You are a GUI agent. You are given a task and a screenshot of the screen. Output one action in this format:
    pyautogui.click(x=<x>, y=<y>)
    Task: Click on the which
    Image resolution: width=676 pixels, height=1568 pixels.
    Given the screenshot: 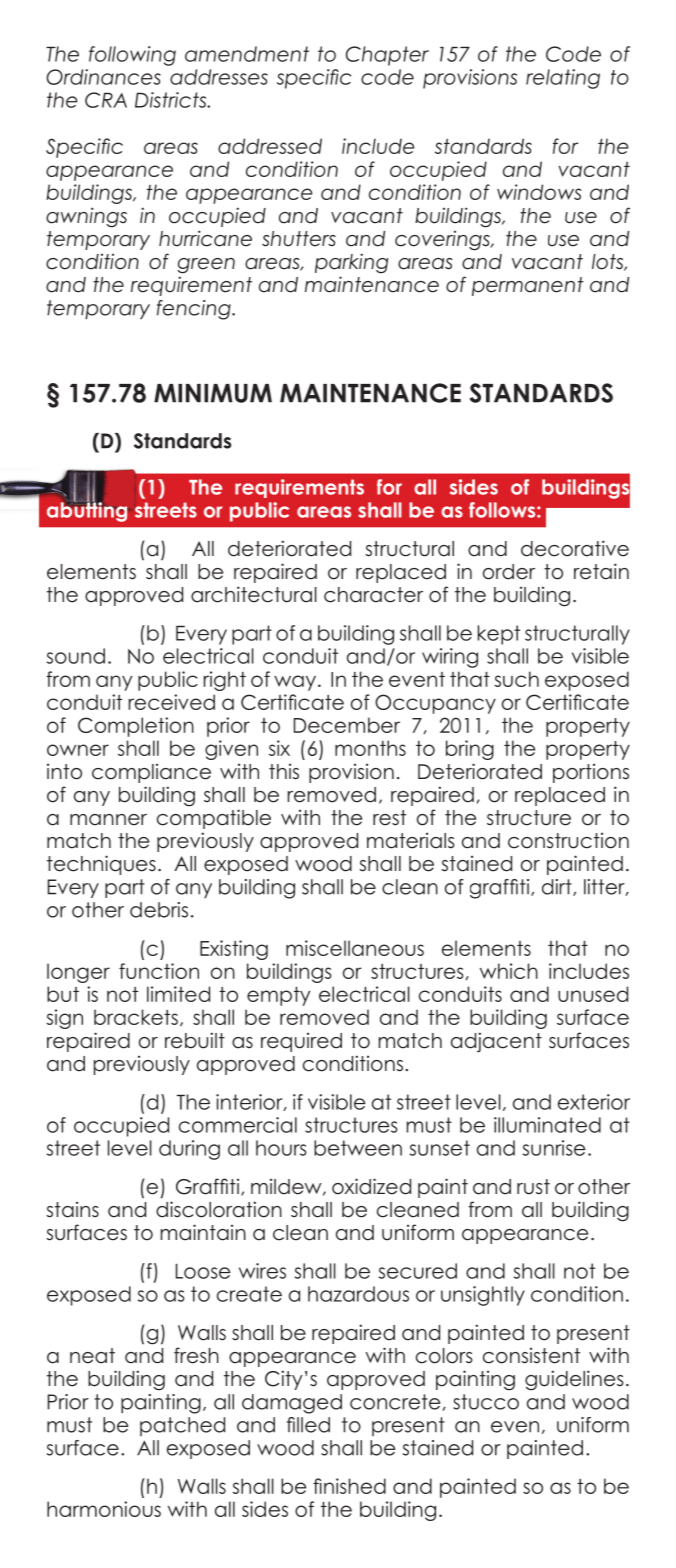 What is the action you would take?
    pyautogui.click(x=509, y=971)
